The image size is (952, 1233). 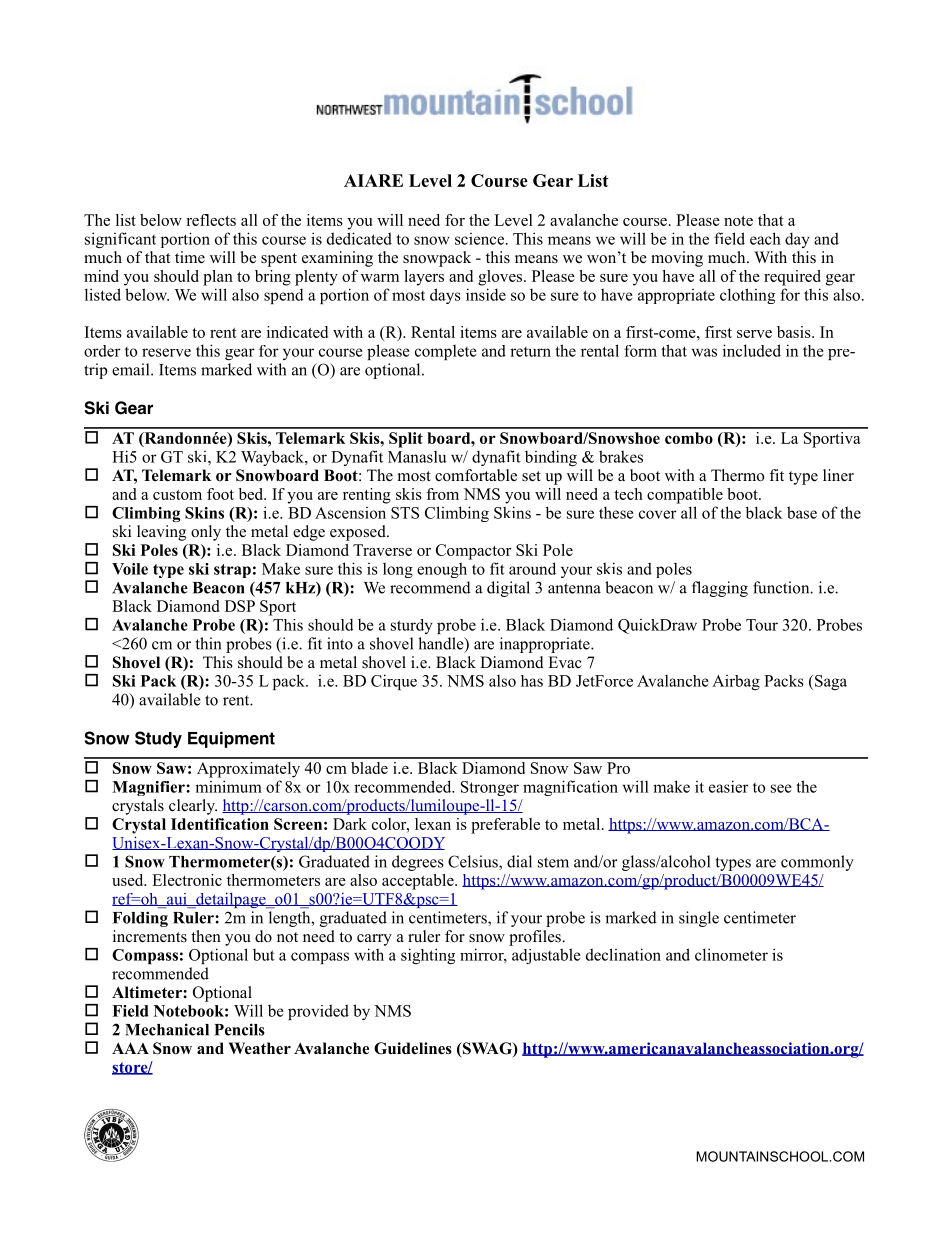 I want to click on Guidelines, so click(x=413, y=1048).
